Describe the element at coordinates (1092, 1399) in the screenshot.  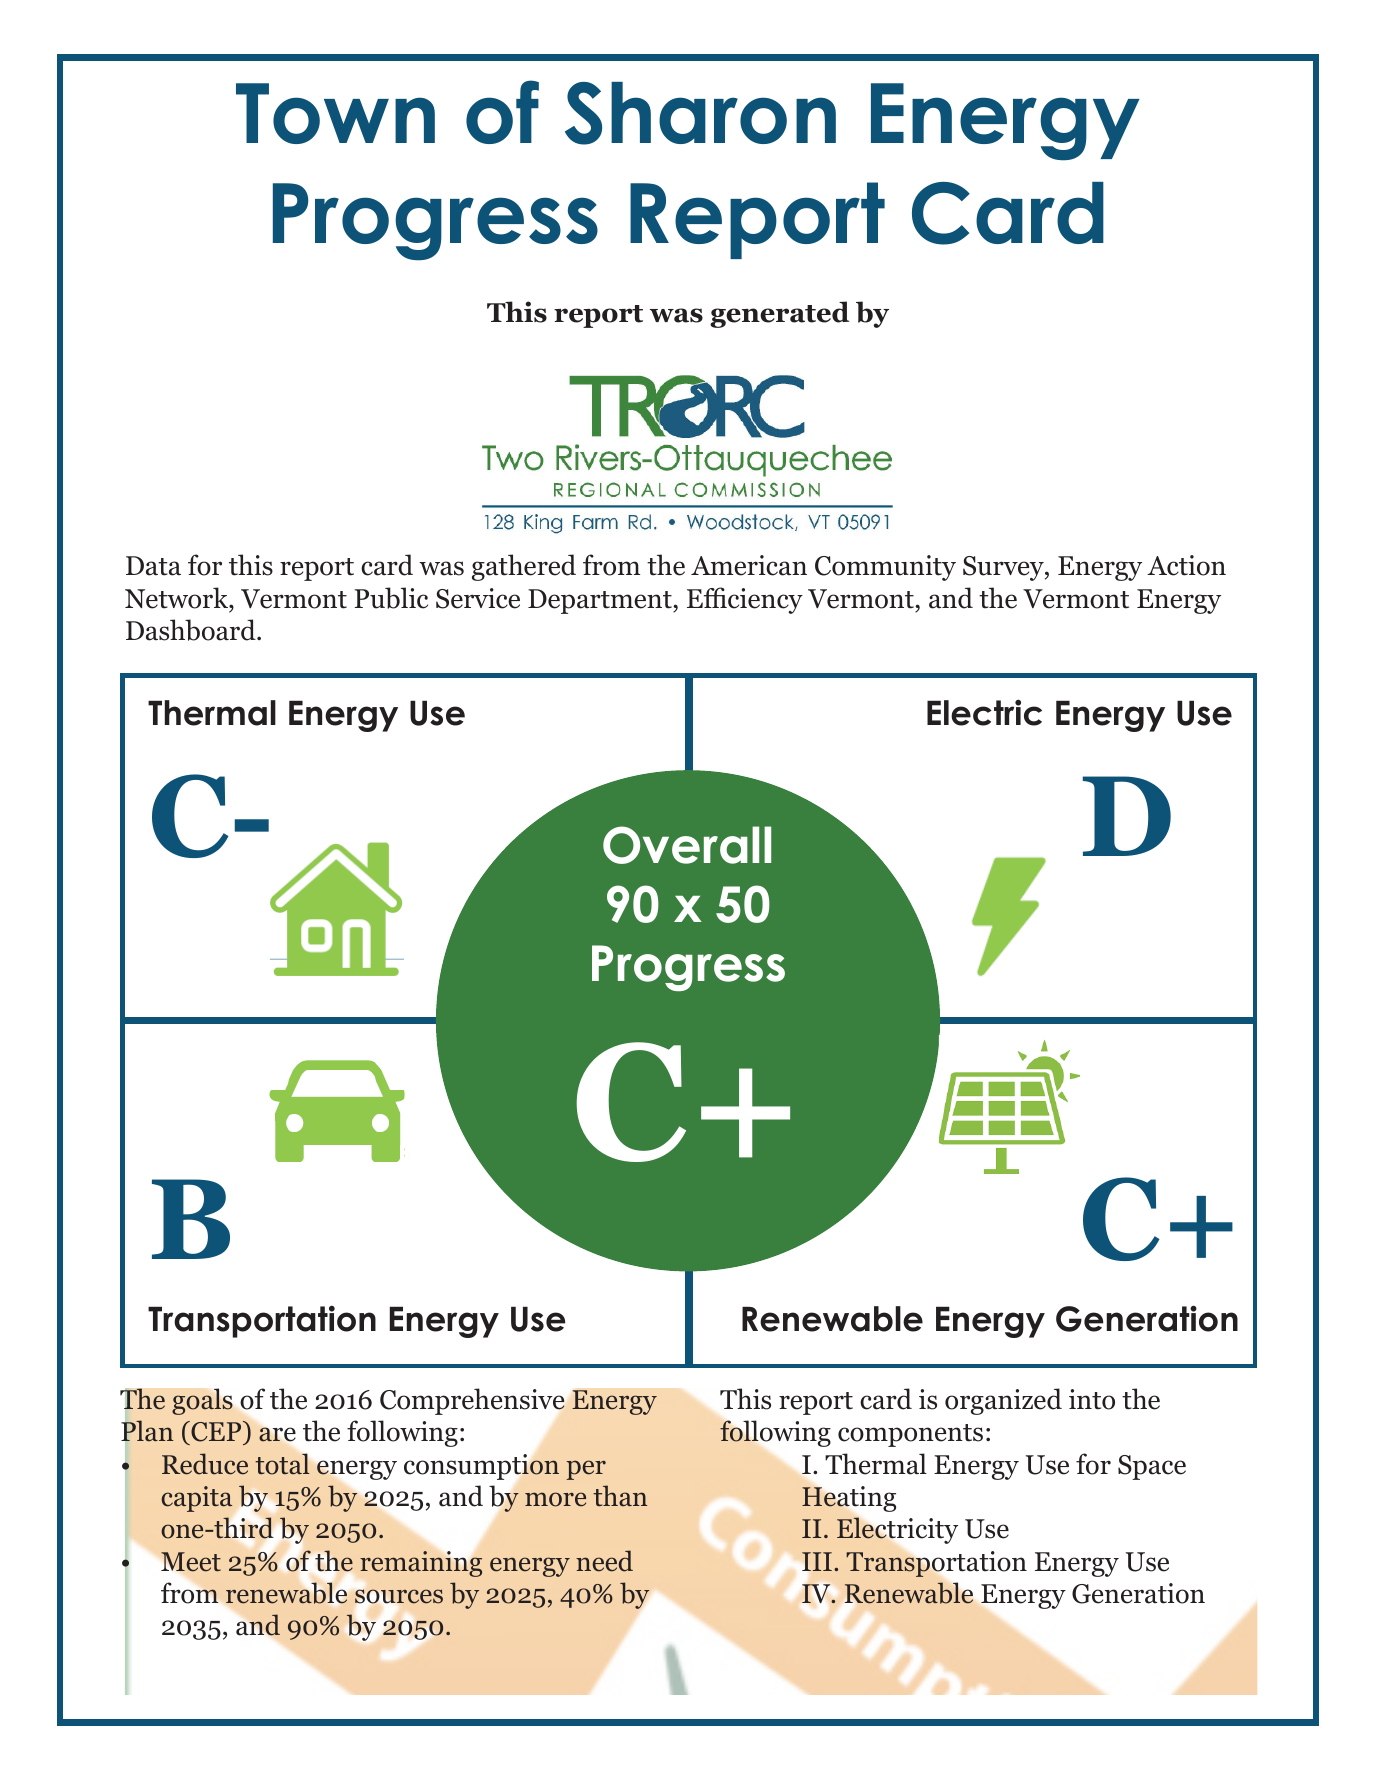
I see `into` at that location.
